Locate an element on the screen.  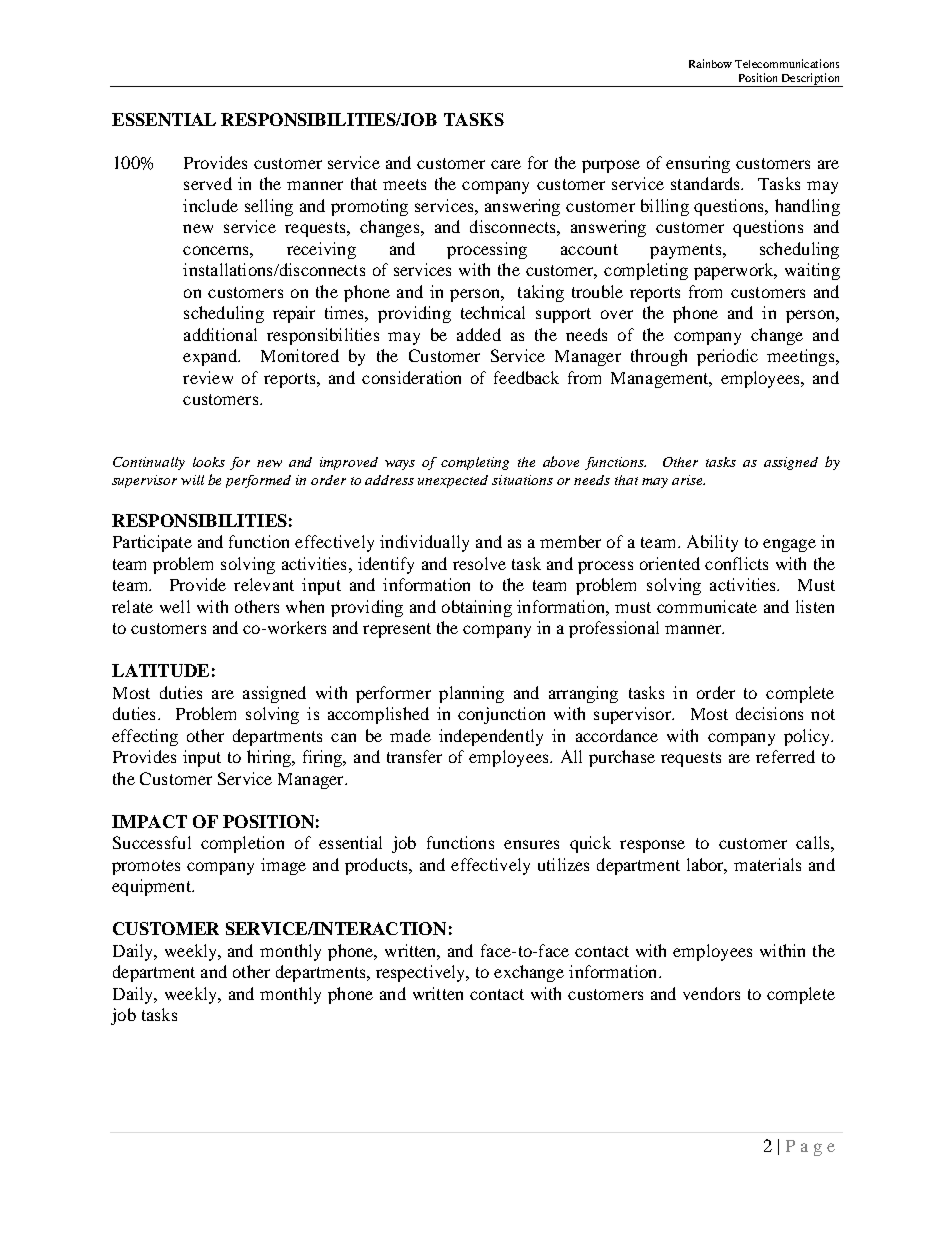
equipment is located at coordinates (152, 887).
